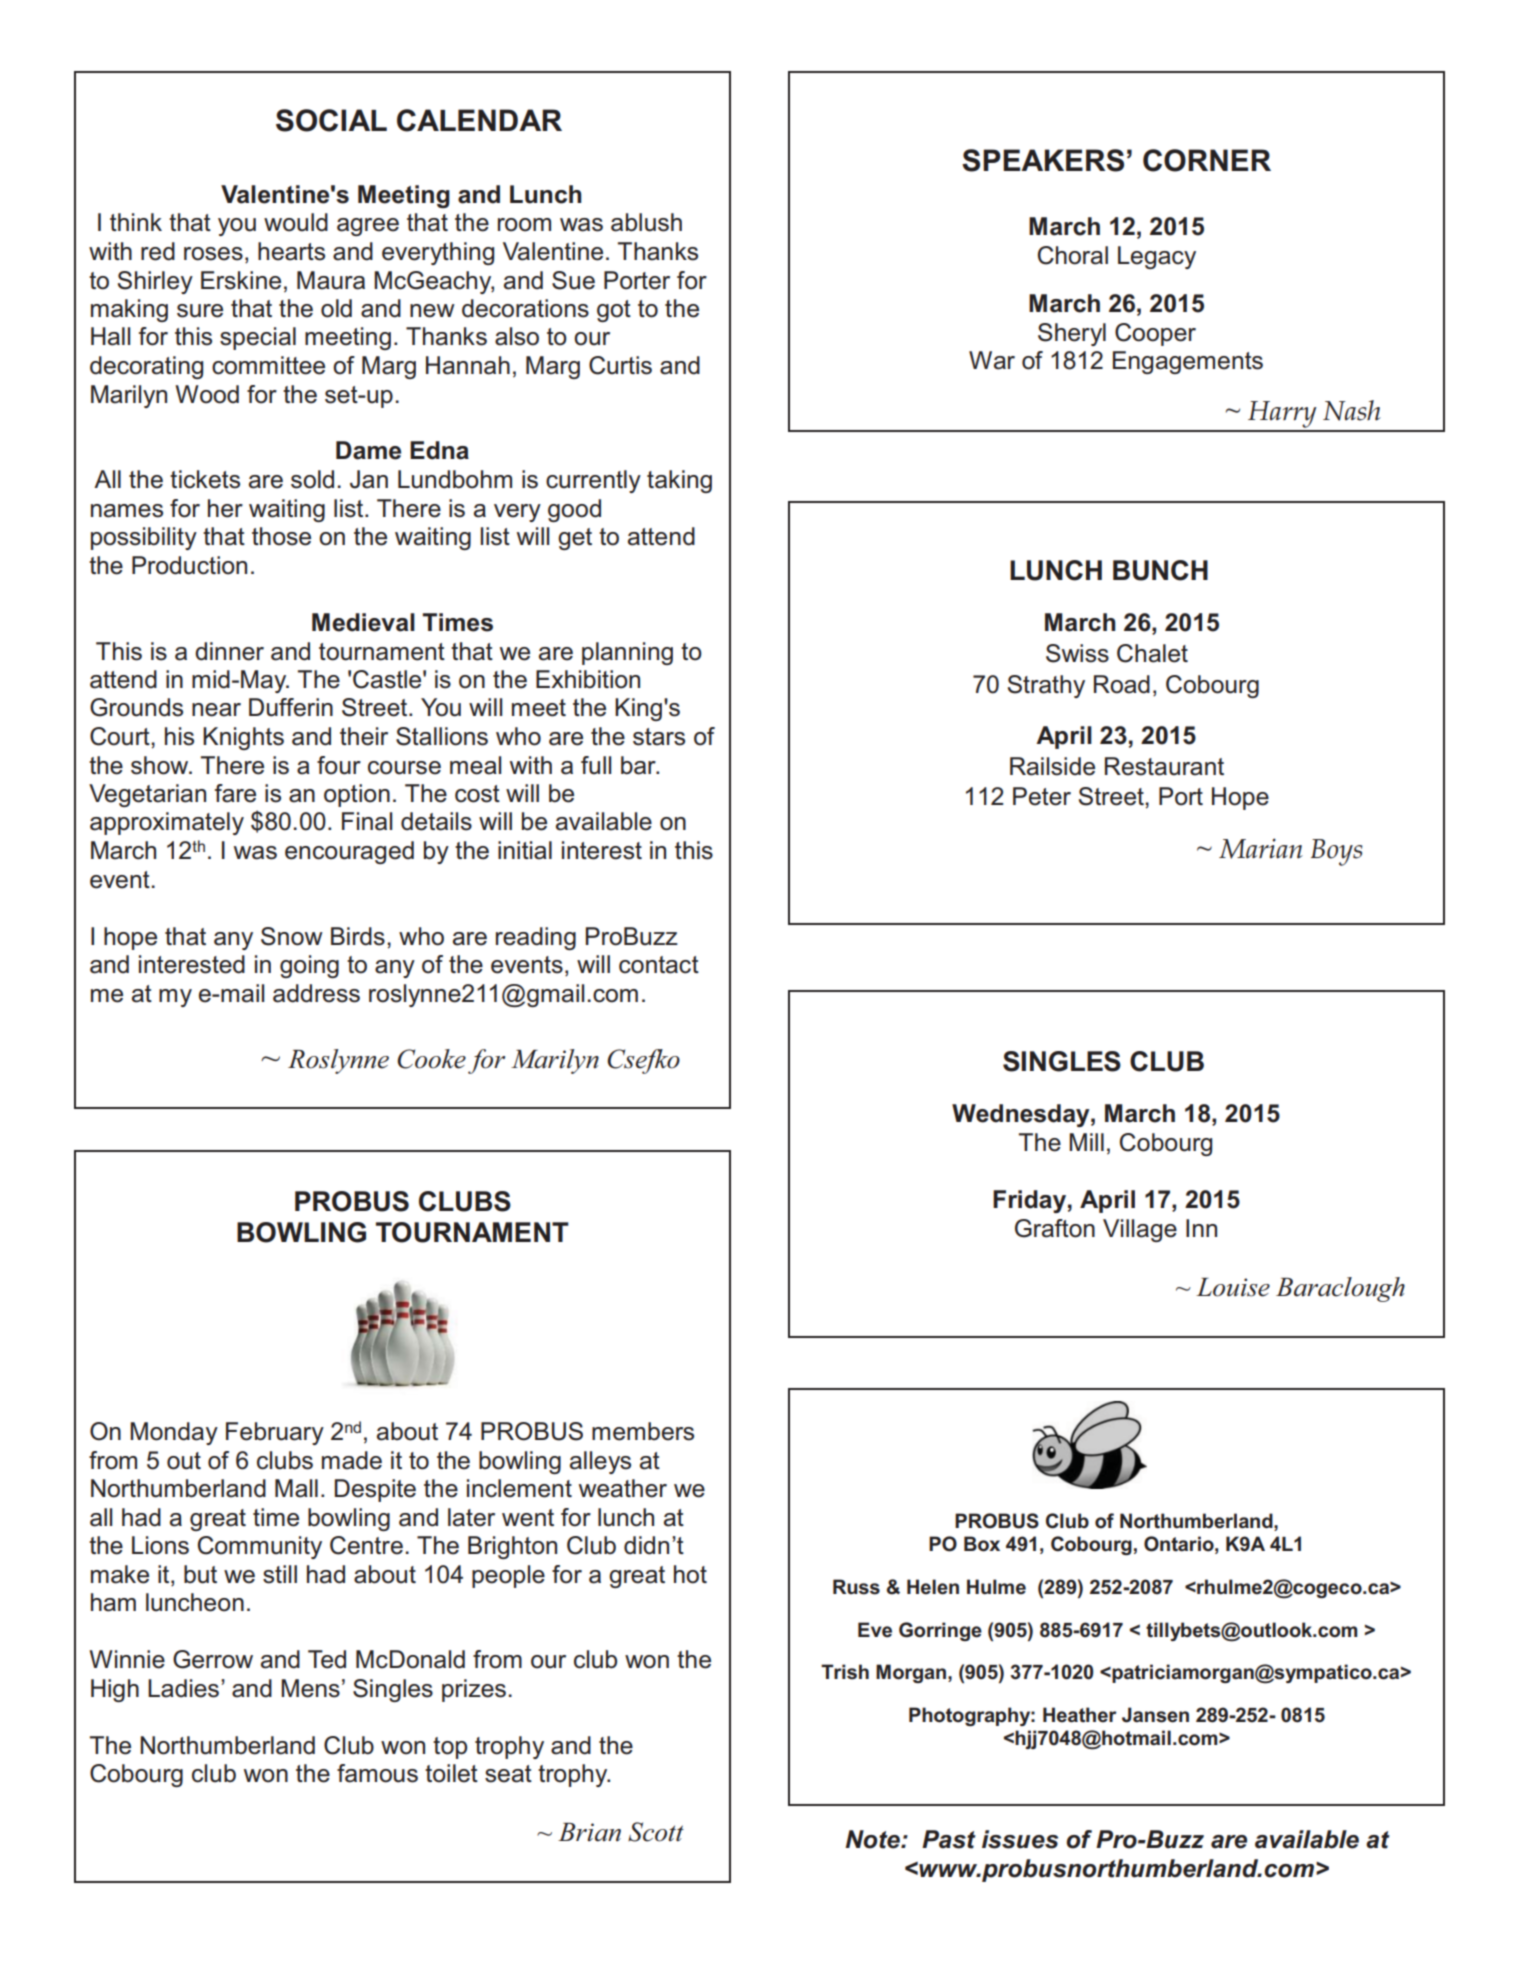 The height and width of the screenshot is (1965, 1519). What do you see at coordinates (643, 1431) in the screenshot?
I see `members` at bounding box center [643, 1431].
